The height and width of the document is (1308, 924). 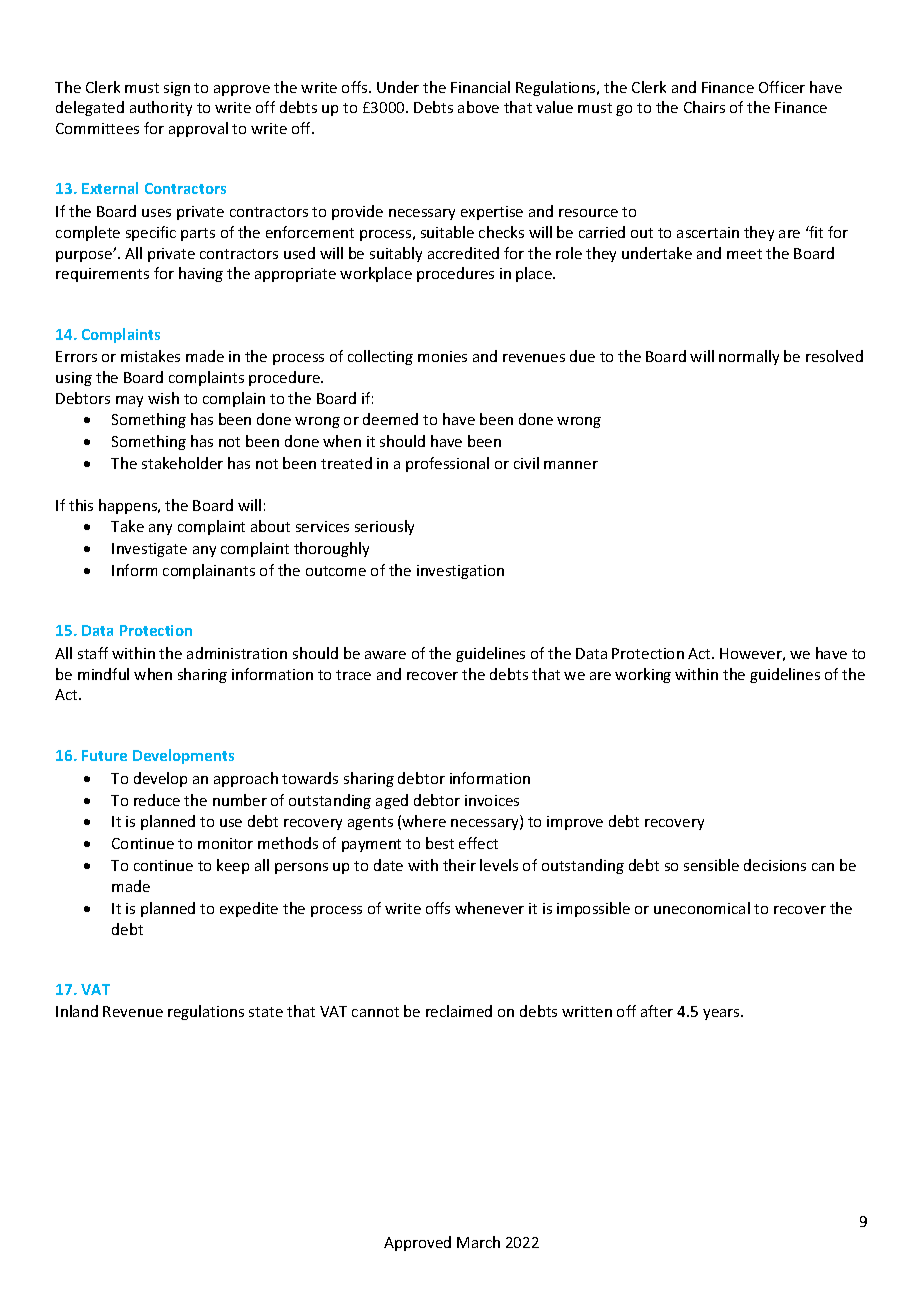 What do you see at coordinates (643, 675) in the document?
I see `working` at bounding box center [643, 675].
